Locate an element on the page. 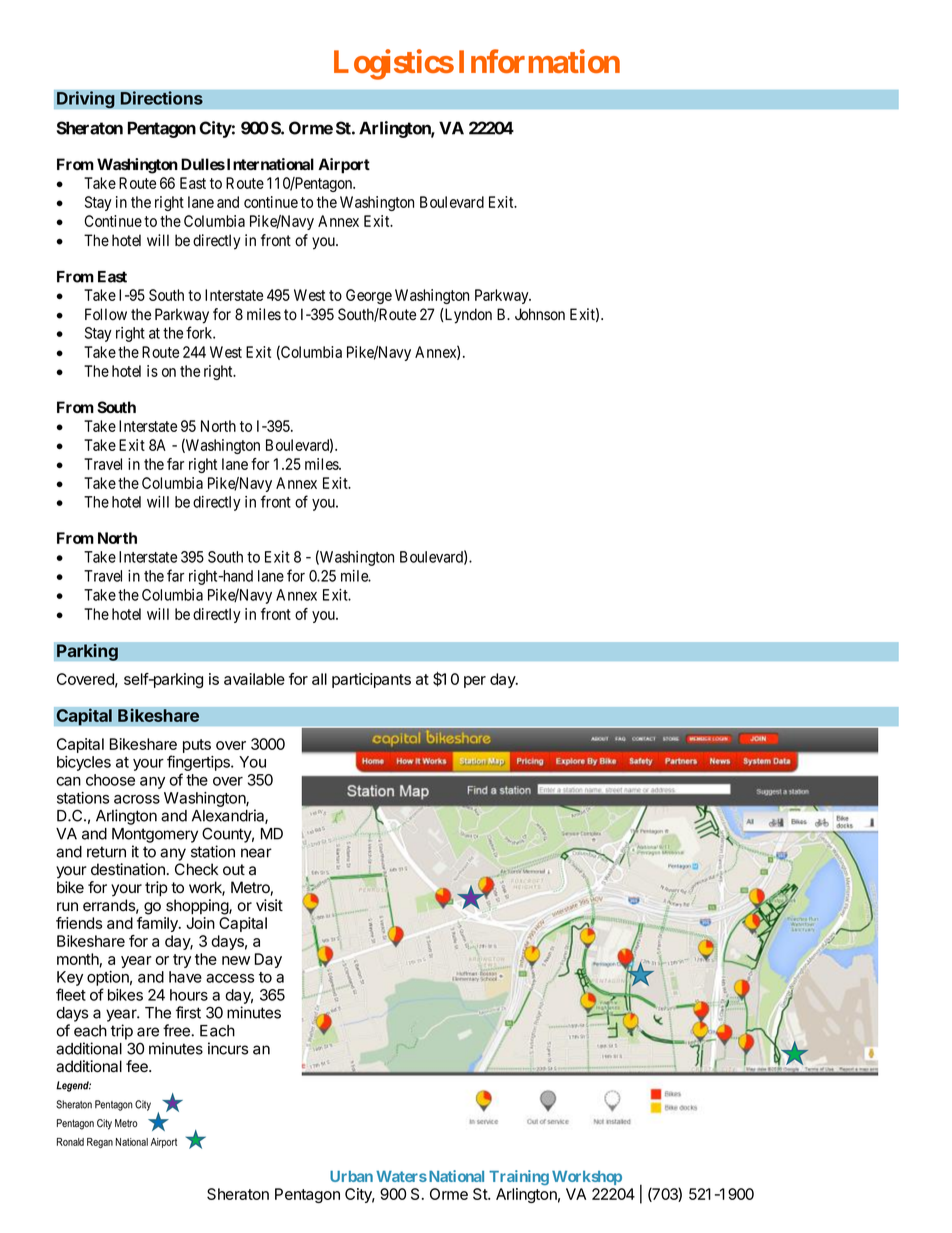  Johnson is located at coordinates (540, 314).
